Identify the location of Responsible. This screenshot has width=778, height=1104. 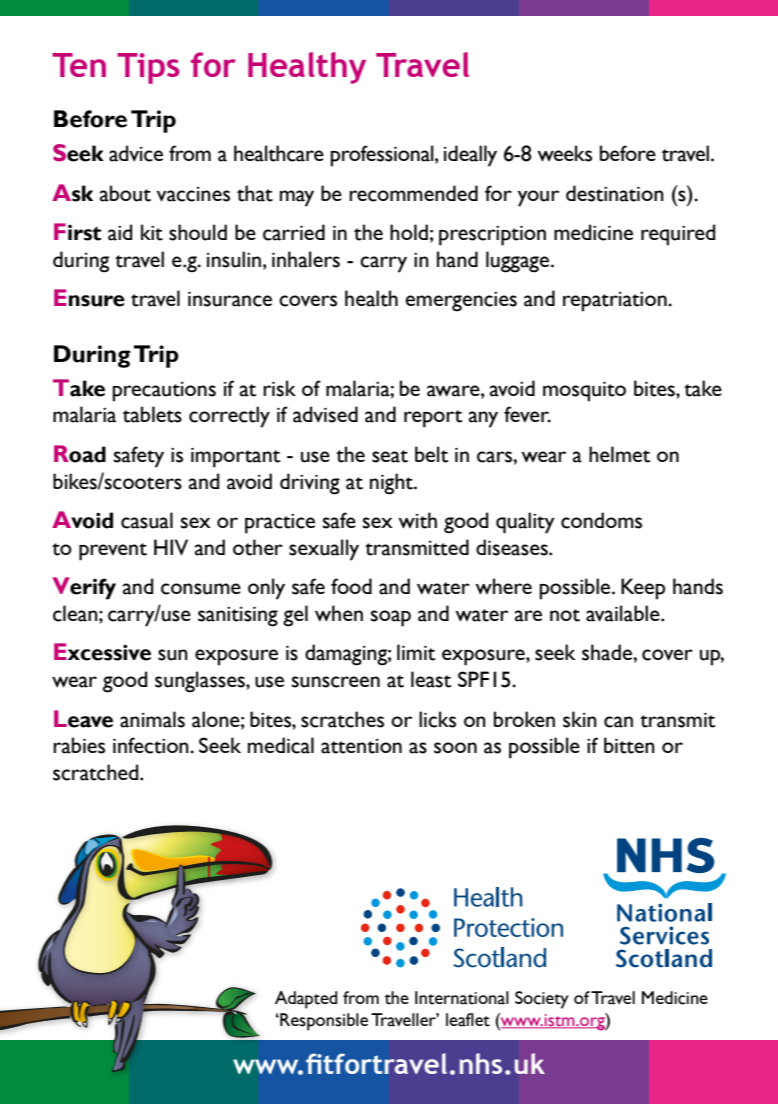
(323, 1022).
